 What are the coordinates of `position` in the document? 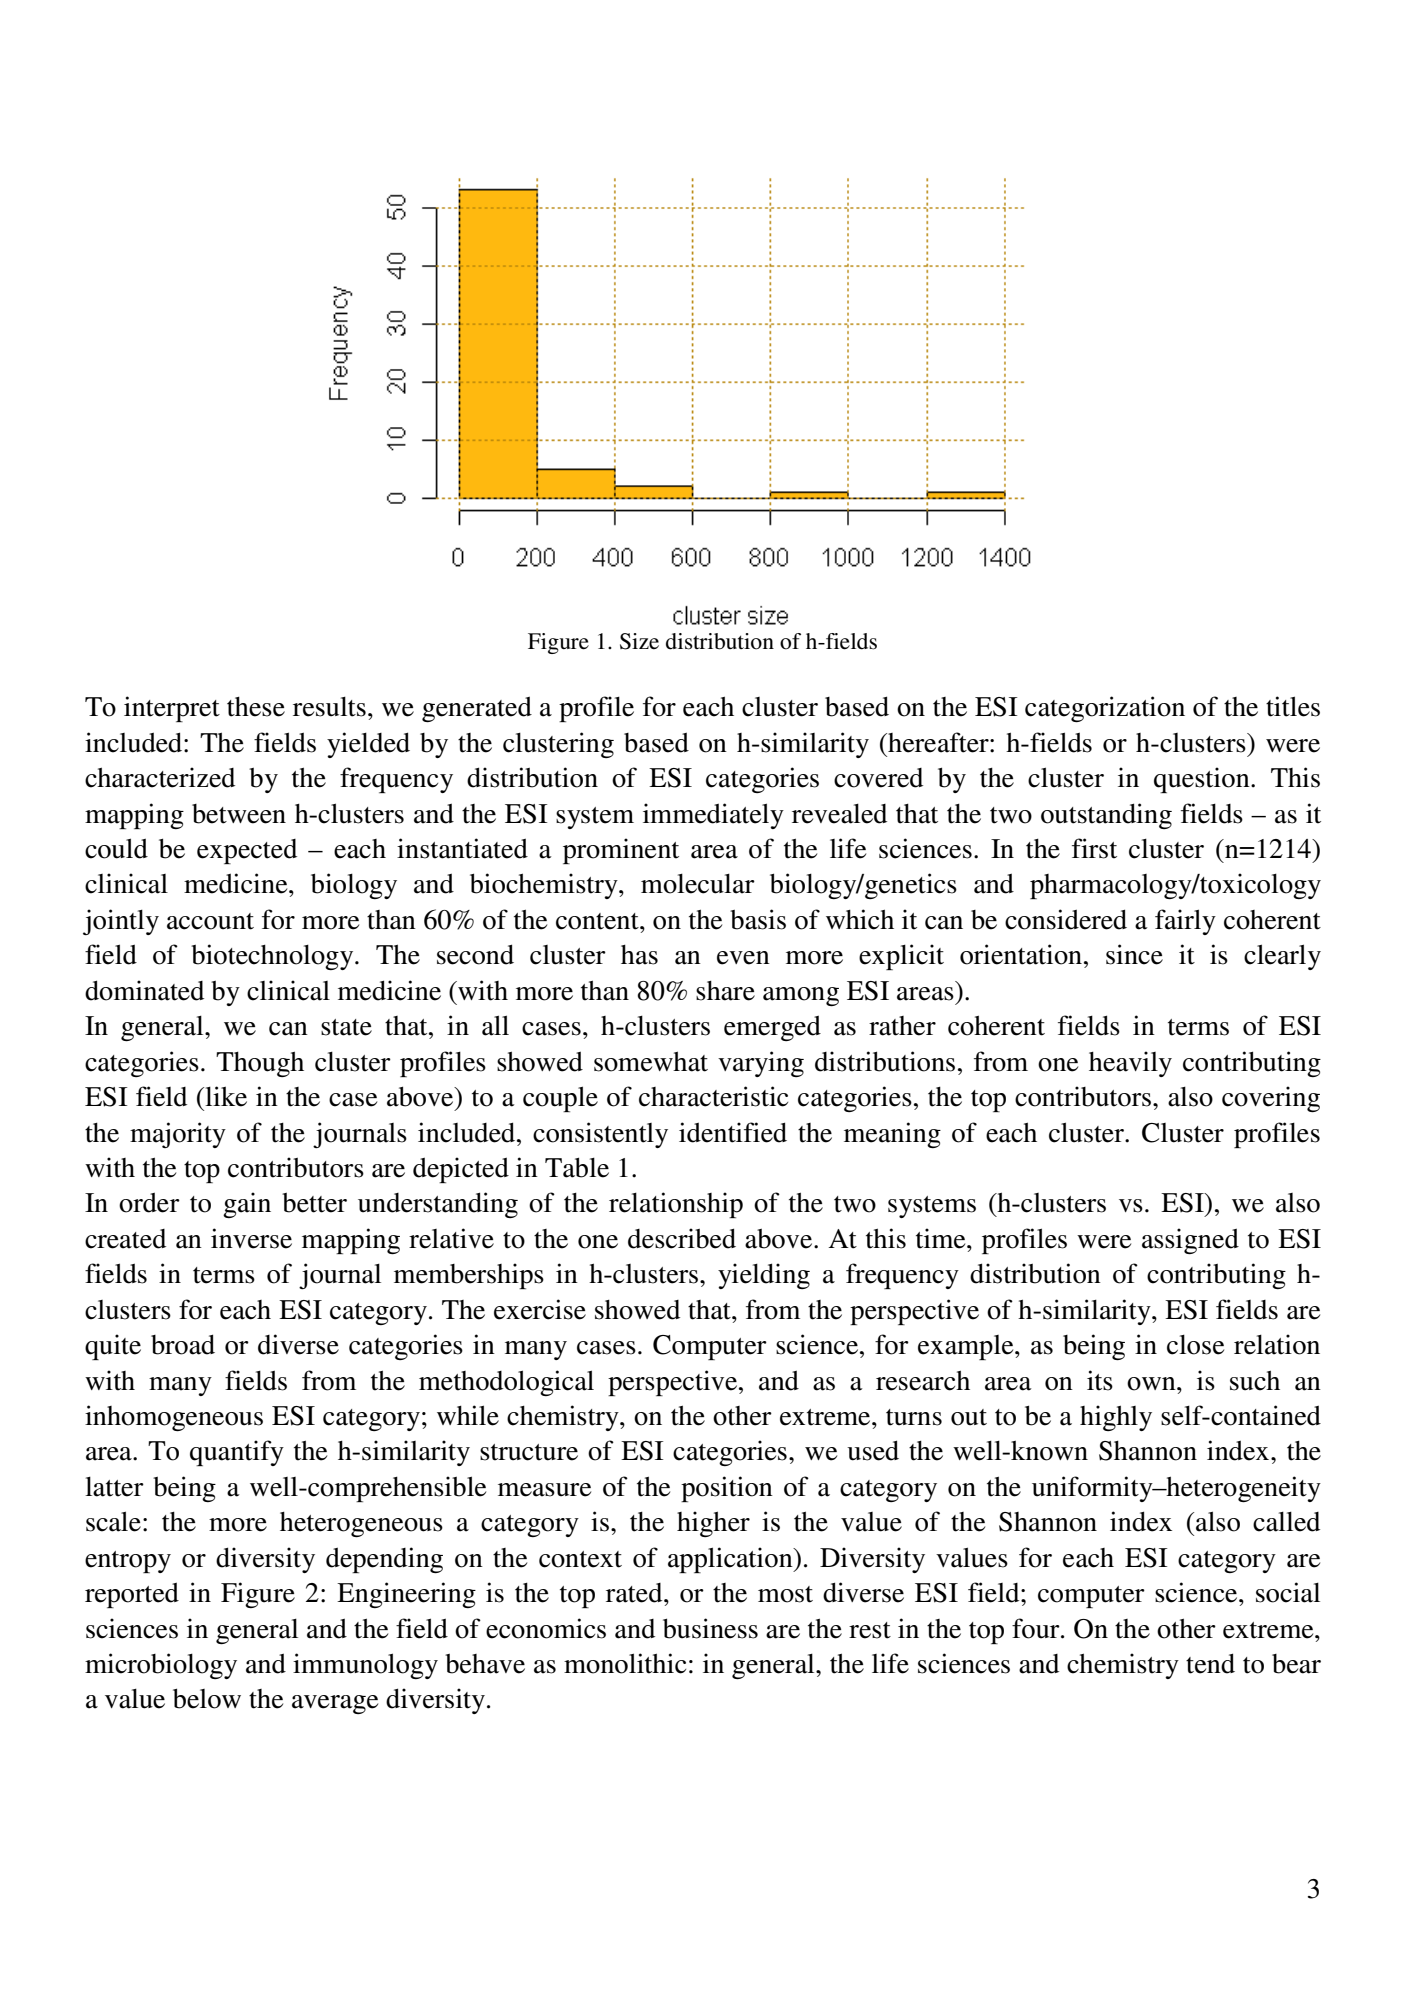 It's located at (727, 1489).
